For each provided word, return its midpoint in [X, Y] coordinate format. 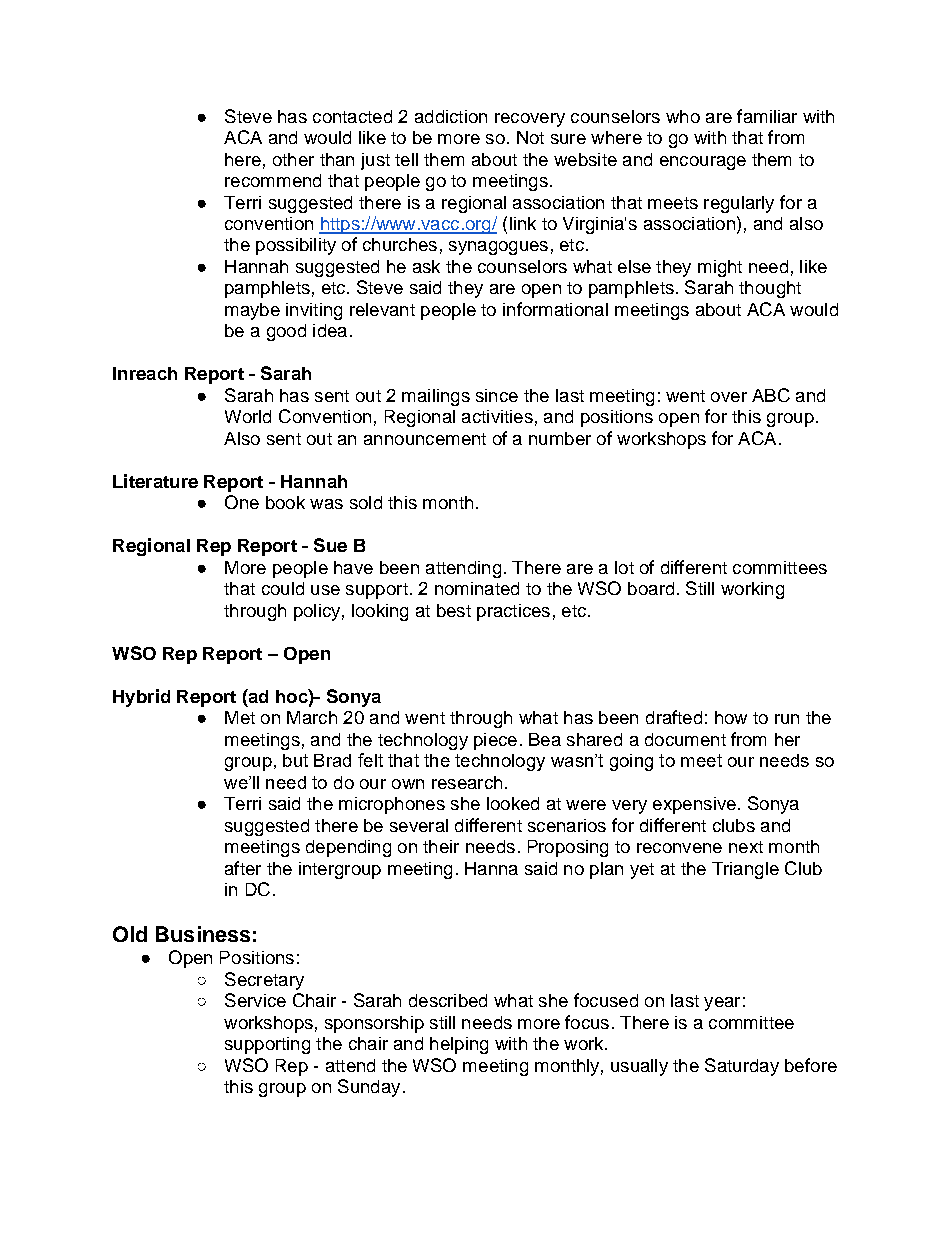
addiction [451, 116]
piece [495, 741]
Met [240, 717]
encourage [703, 163]
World [248, 416]
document [685, 739]
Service [255, 1000]
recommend [273, 180]
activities [497, 416]
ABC [771, 395]
